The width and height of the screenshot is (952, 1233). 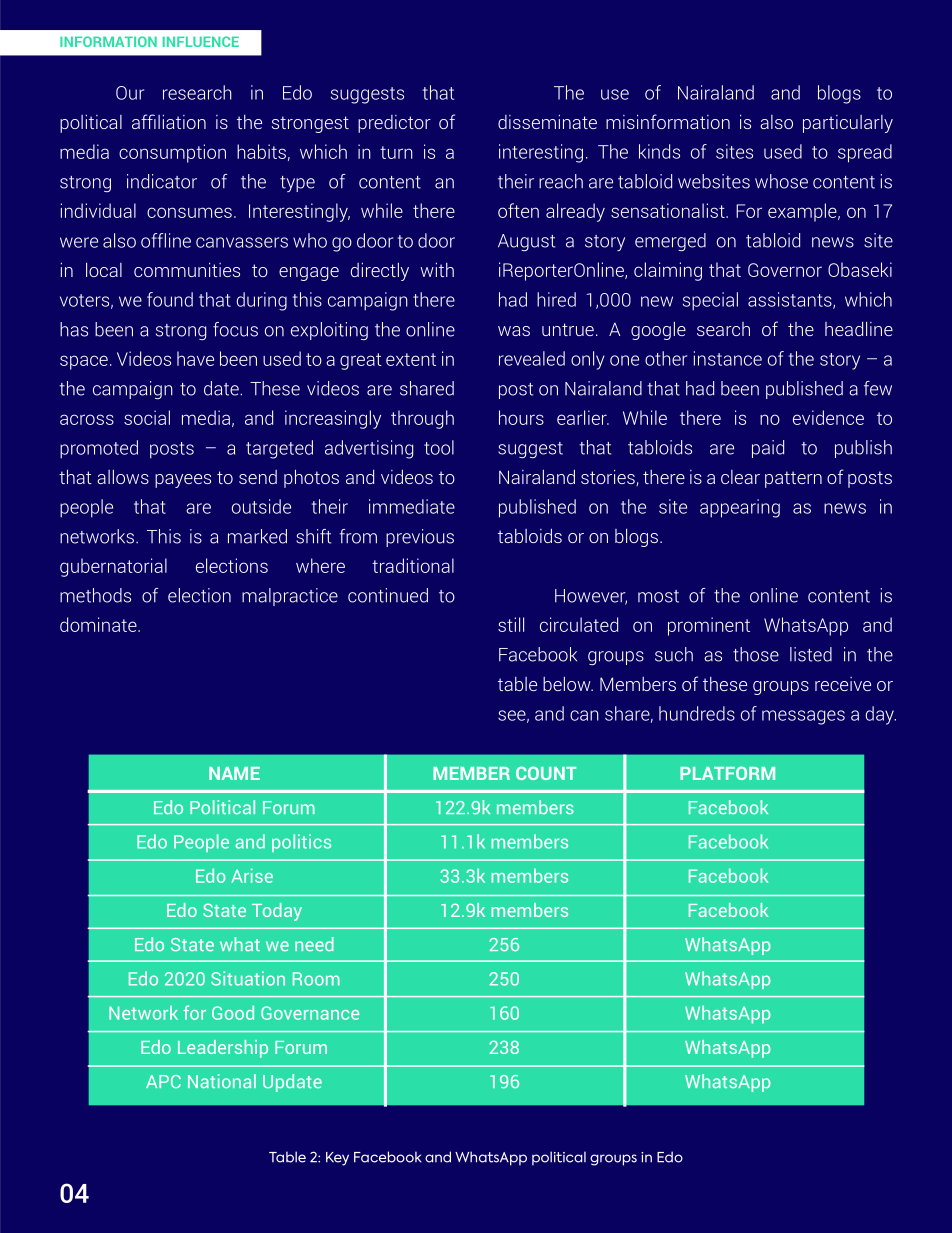 I want to click on assistants, so click(x=791, y=300).
